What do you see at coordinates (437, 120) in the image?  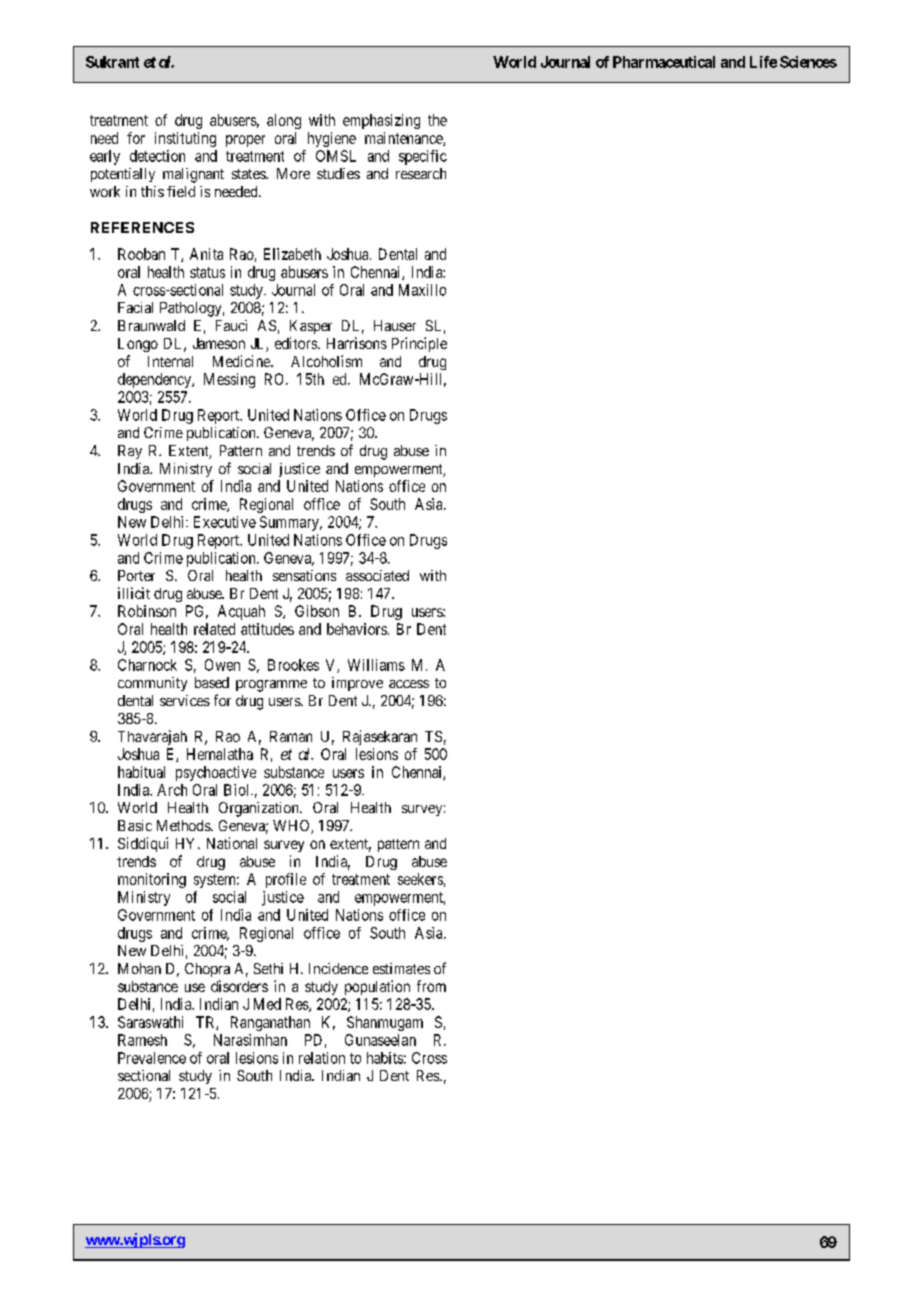 I see `the` at bounding box center [437, 120].
